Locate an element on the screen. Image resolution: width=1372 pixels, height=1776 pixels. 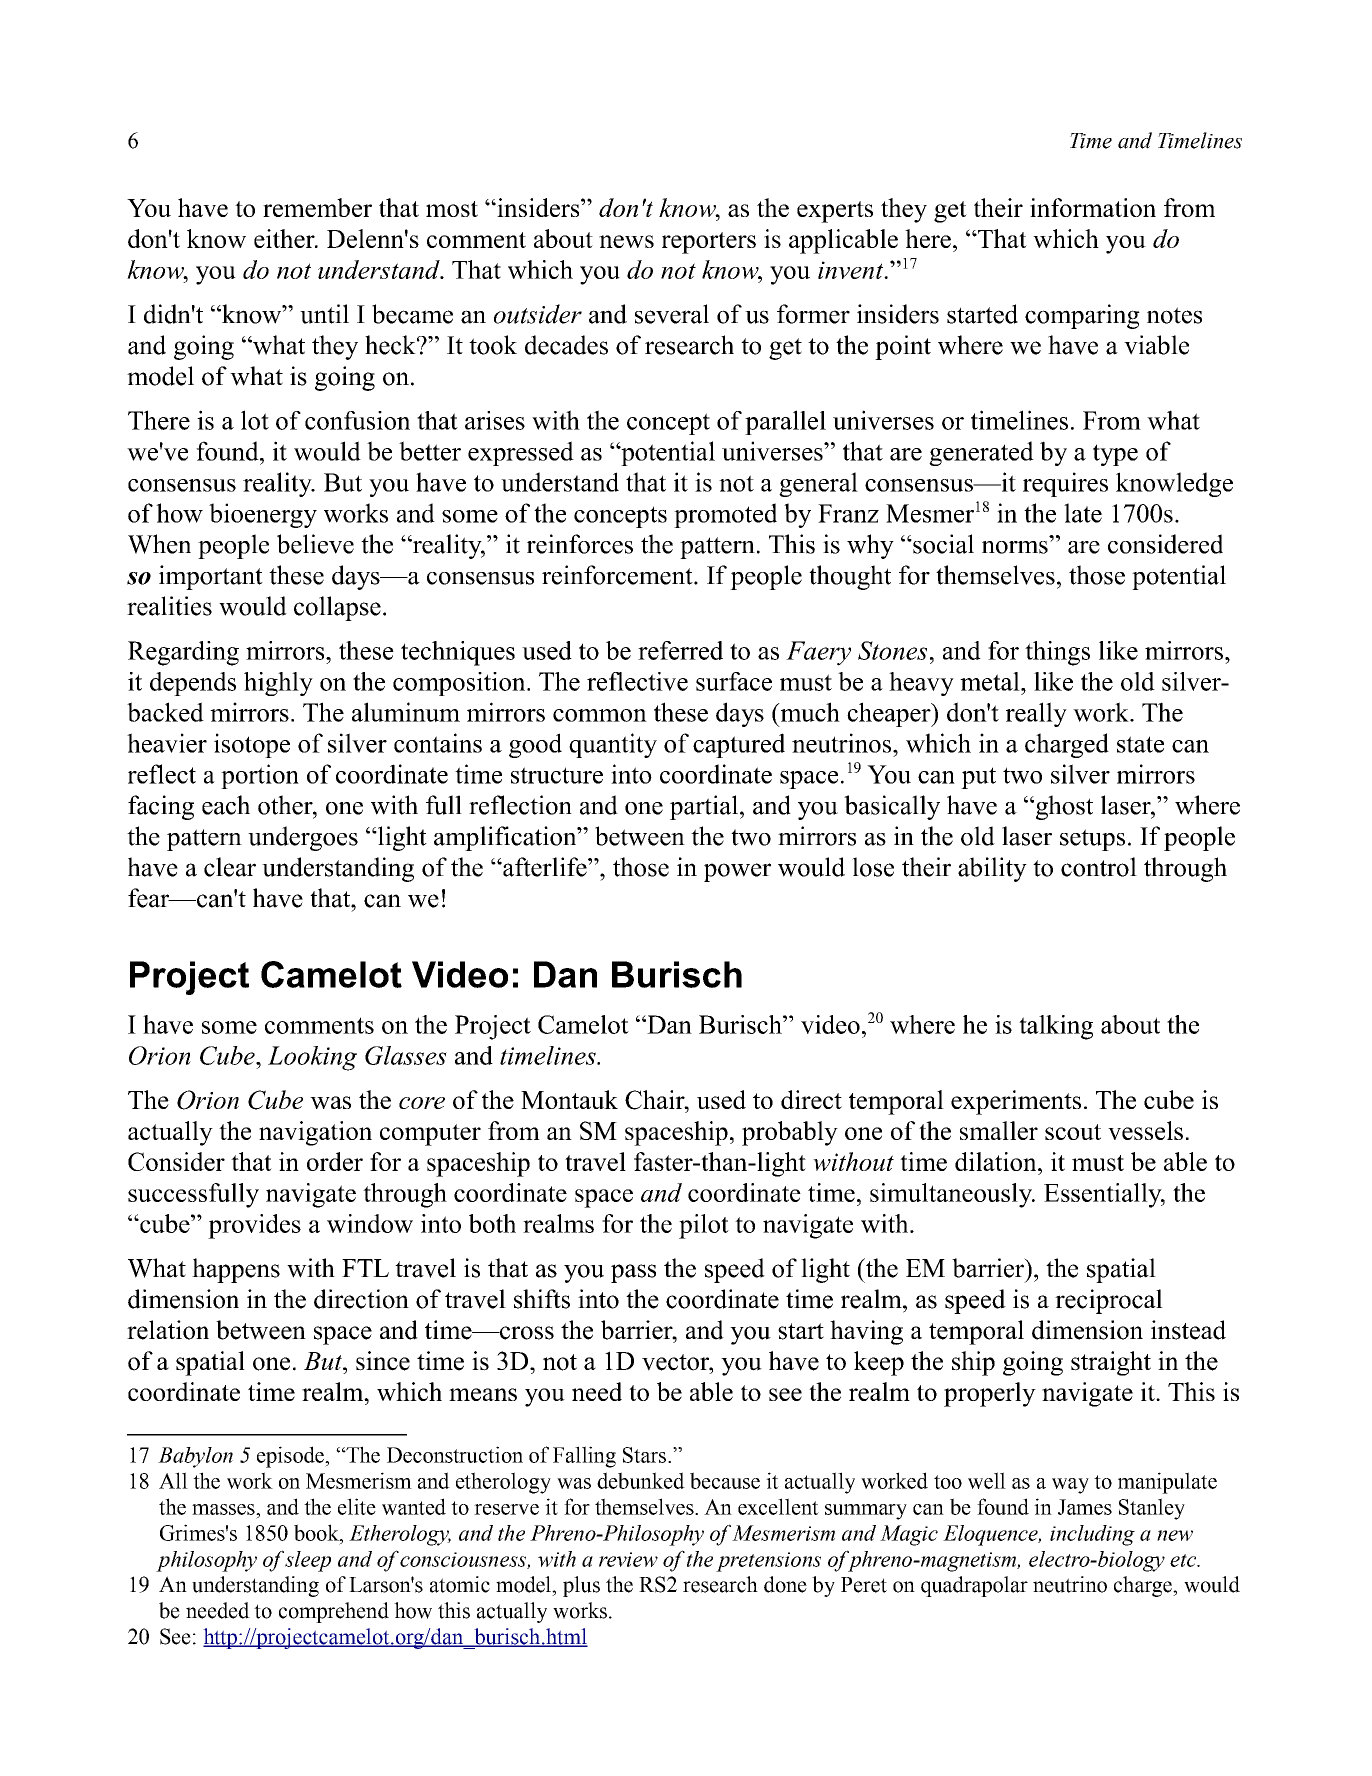
reinforcement is located at coordinates (618, 575).
